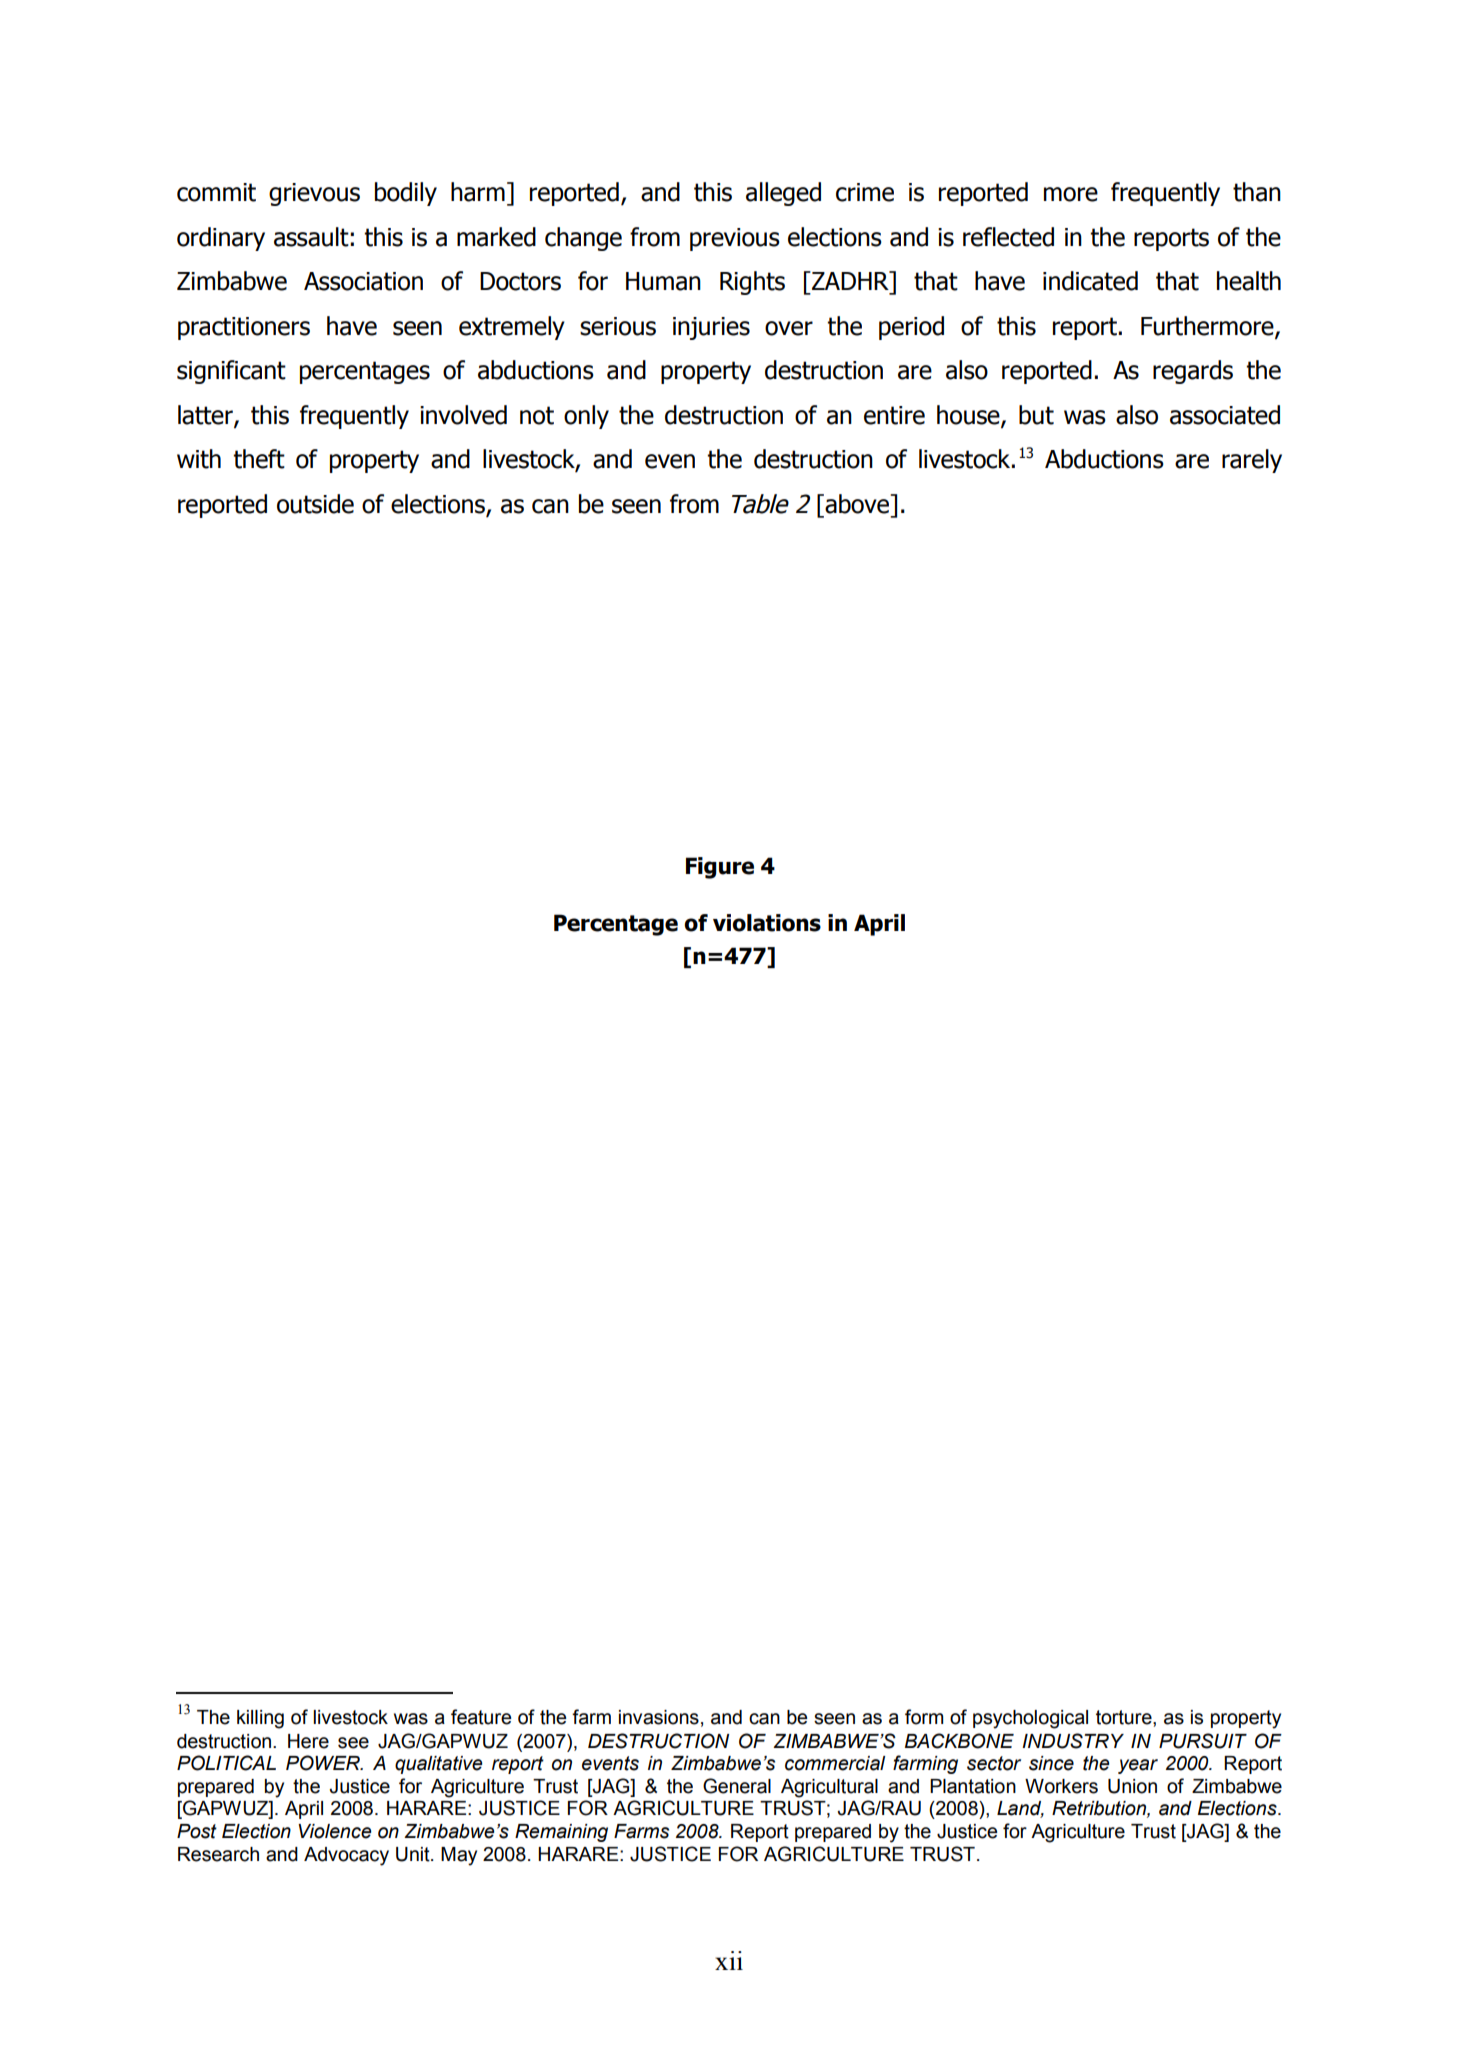 The width and height of the page is (1458, 2064). Describe the element at coordinates (315, 504) in the page. I see `outside` at that location.
